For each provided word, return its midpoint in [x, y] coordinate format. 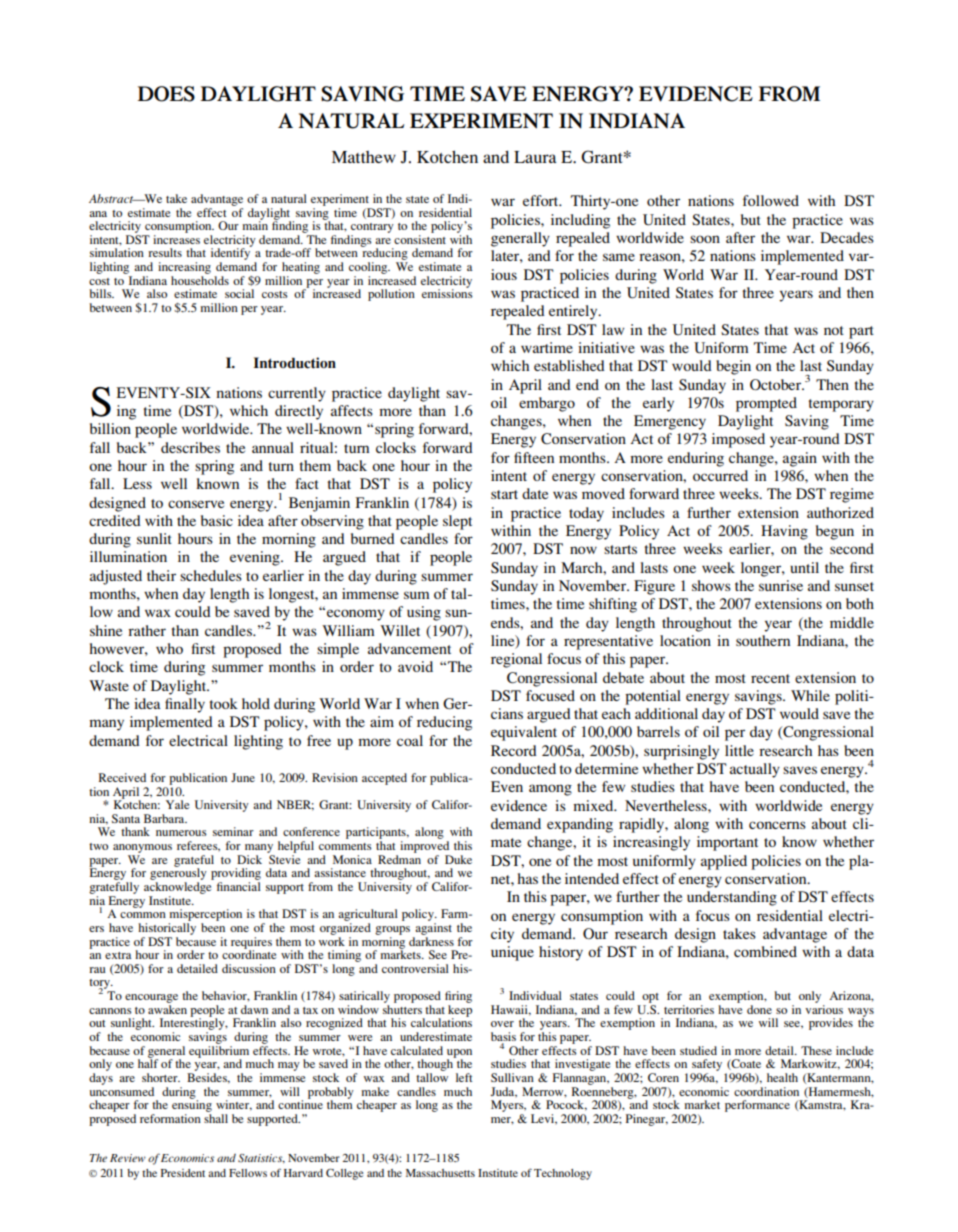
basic [217, 520]
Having [784, 532]
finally [185, 705]
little [739, 750]
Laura [535, 157]
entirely [574, 312]
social [239, 293]
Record [514, 750]
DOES [166, 94]
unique [512, 953]
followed [771, 200]
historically [167, 929]
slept [457, 522]
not [834, 330]
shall [216, 1118]
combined [765, 951]
